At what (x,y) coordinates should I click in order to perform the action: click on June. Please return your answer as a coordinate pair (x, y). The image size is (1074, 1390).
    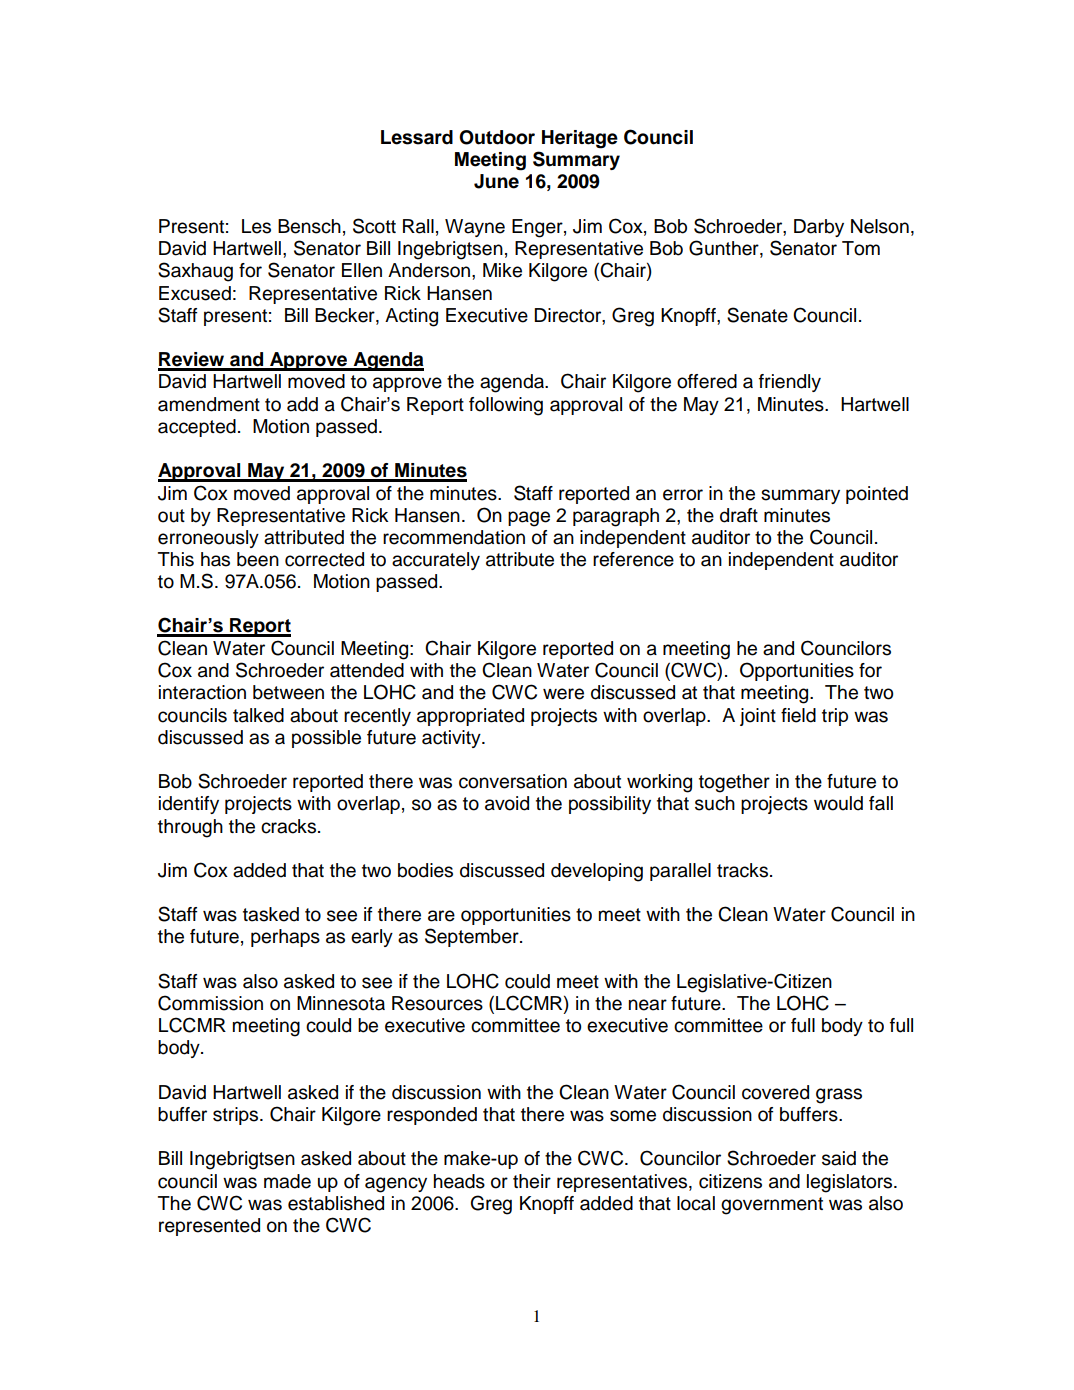
    Looking at the image, I should click on (496, 181).
